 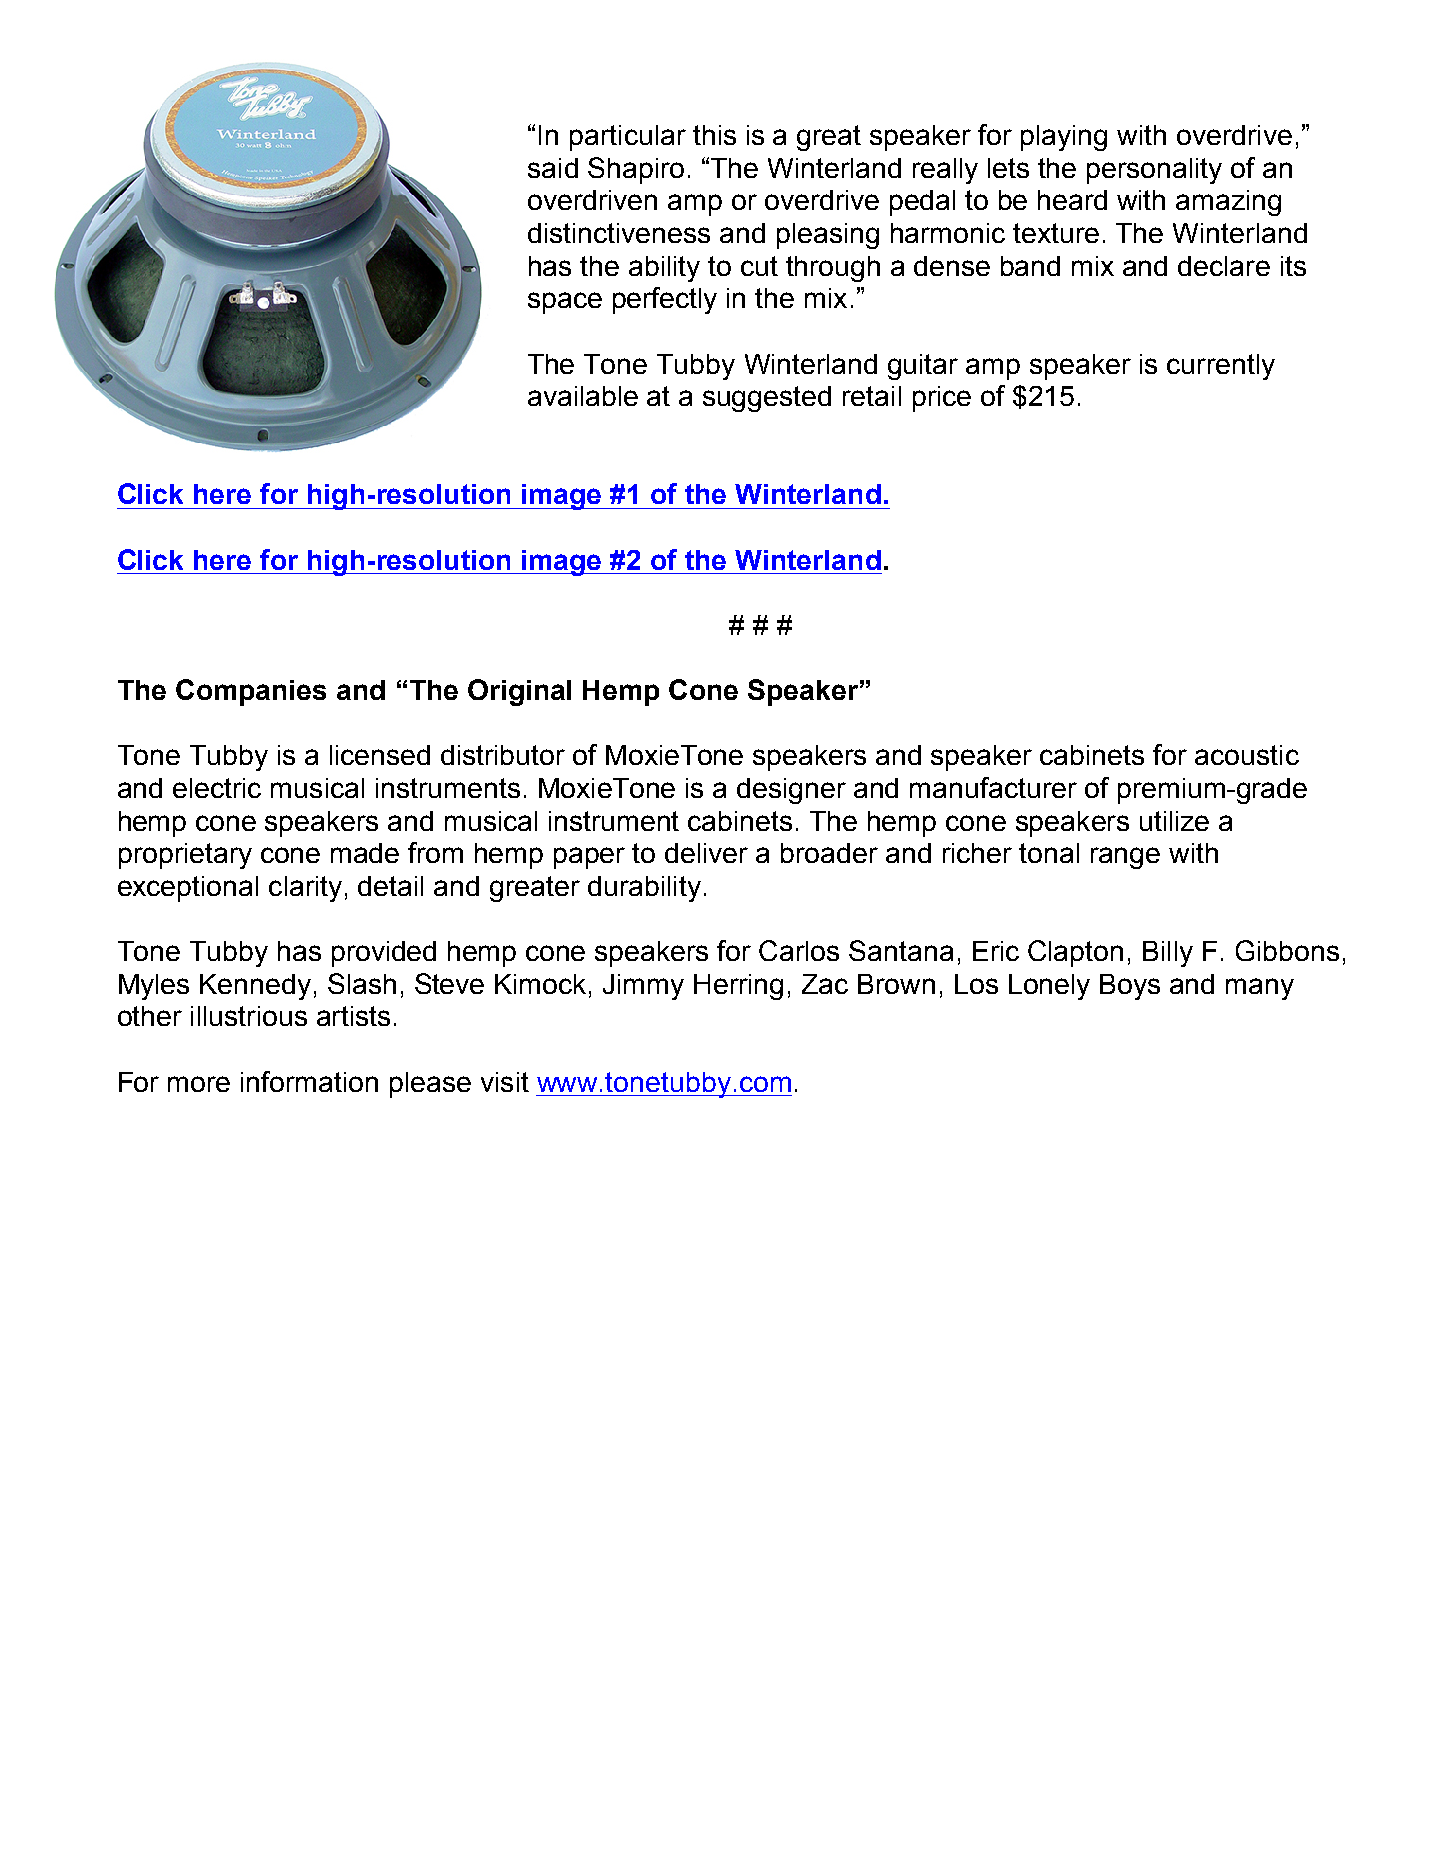 I want to click on available, so click(x=583, y=396).
